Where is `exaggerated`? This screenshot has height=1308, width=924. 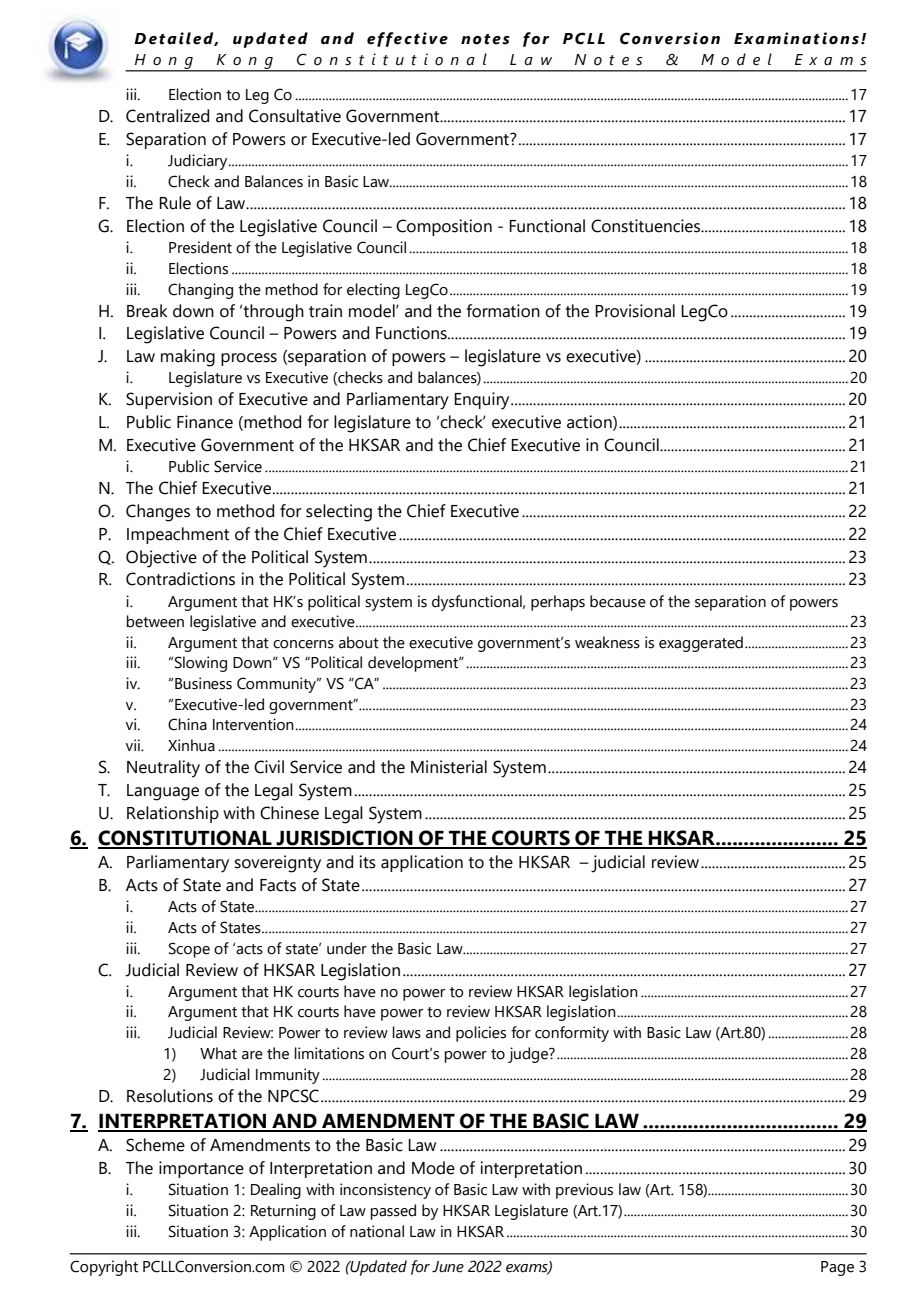
exaggerated is located at coordinates (701, 644).
